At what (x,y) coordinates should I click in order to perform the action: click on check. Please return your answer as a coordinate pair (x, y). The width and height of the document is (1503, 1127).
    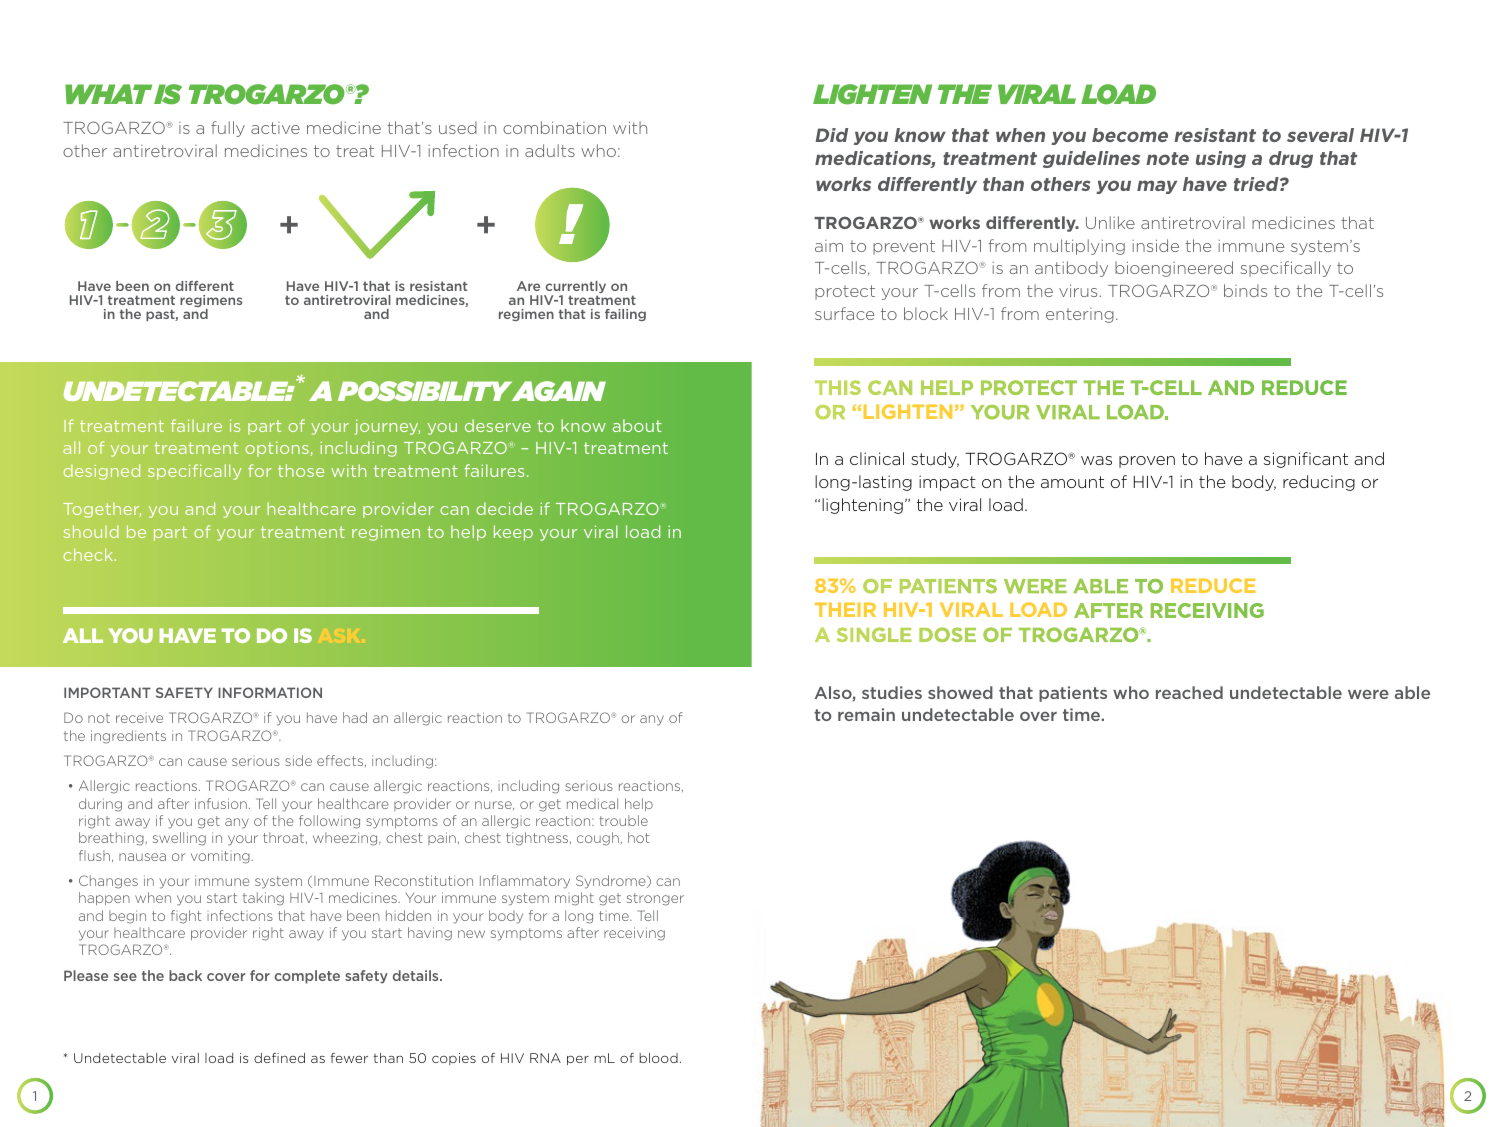
    Looking at the image, I should click on (88, 554).
